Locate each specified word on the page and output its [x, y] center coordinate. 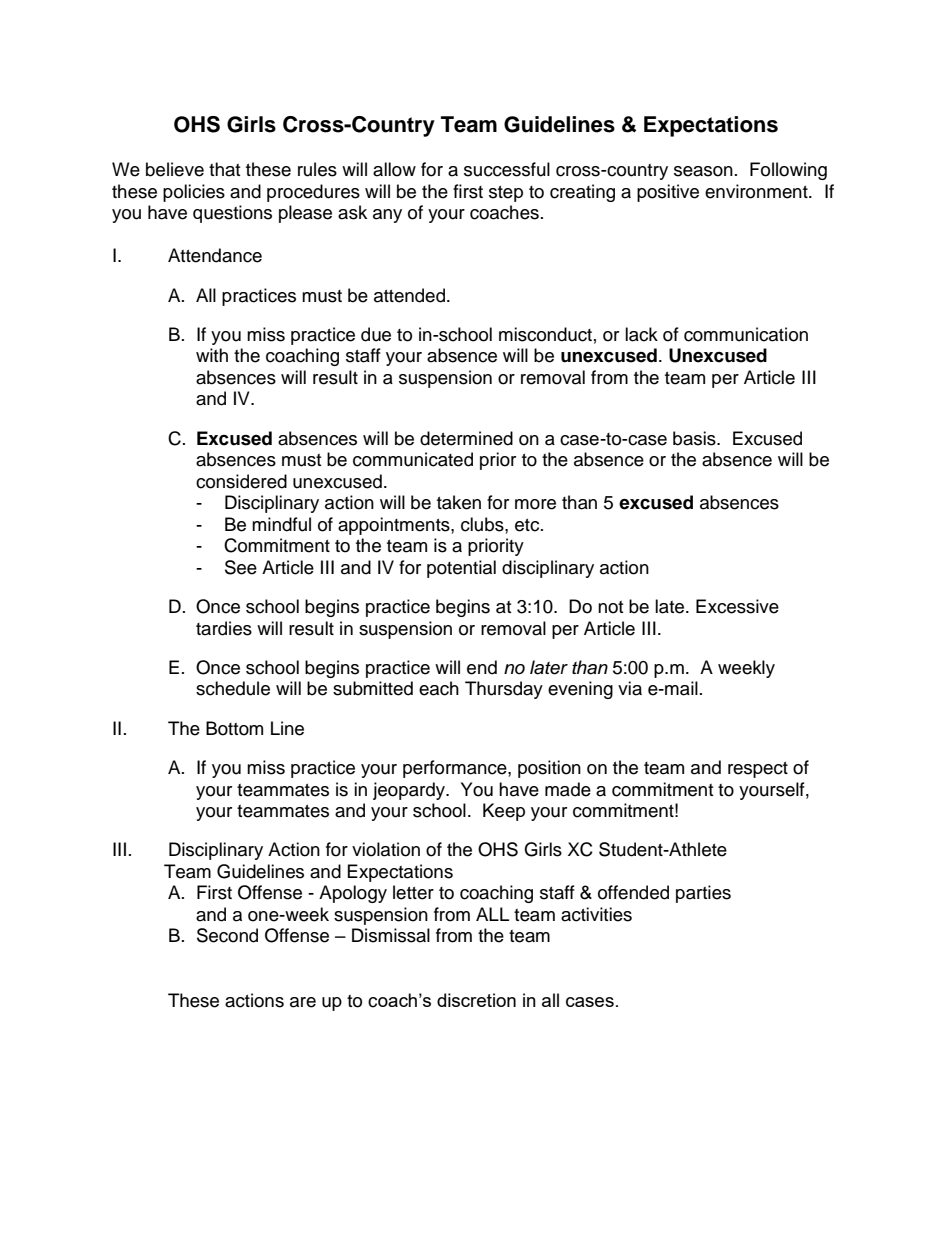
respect [758, 770]
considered [241, 481]
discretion [476, 1000]
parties [703, 894]
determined [466, 438]
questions [232, 214]
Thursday [504, 690]
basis [695, 438]
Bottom [234, 728]
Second [227, 935]
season [703, 171]
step [506, 194]
